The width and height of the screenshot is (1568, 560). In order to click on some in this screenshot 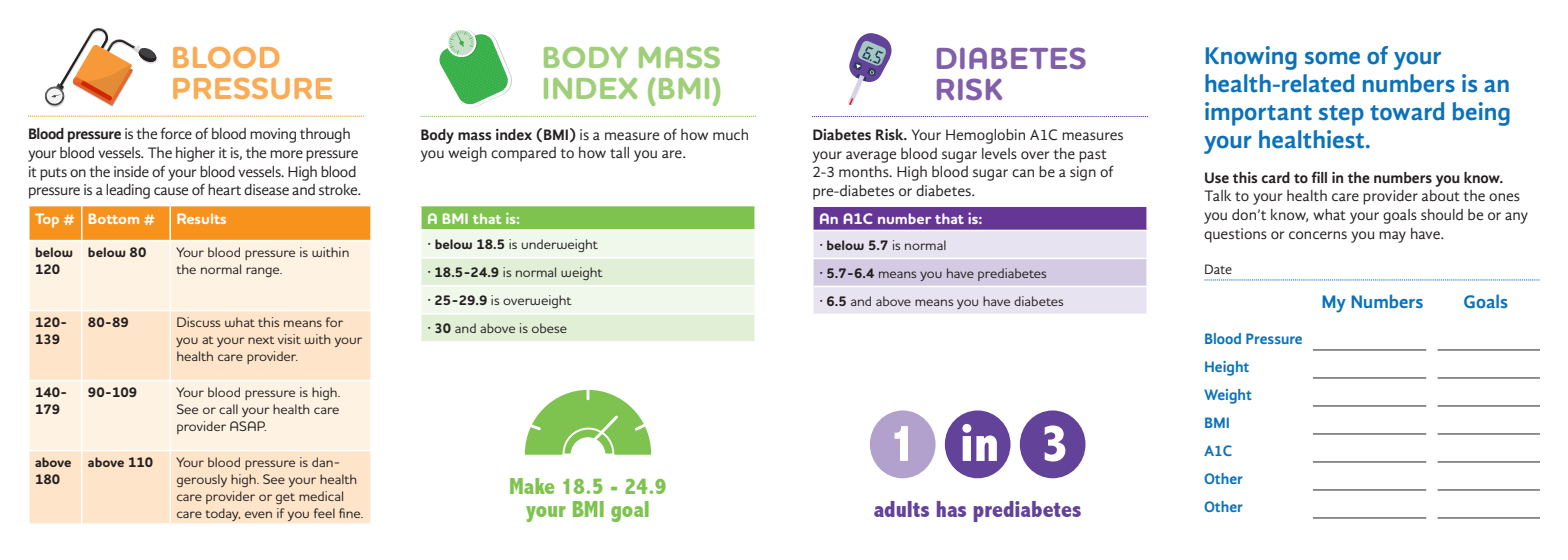, I will do `click(1332, 58)`.
